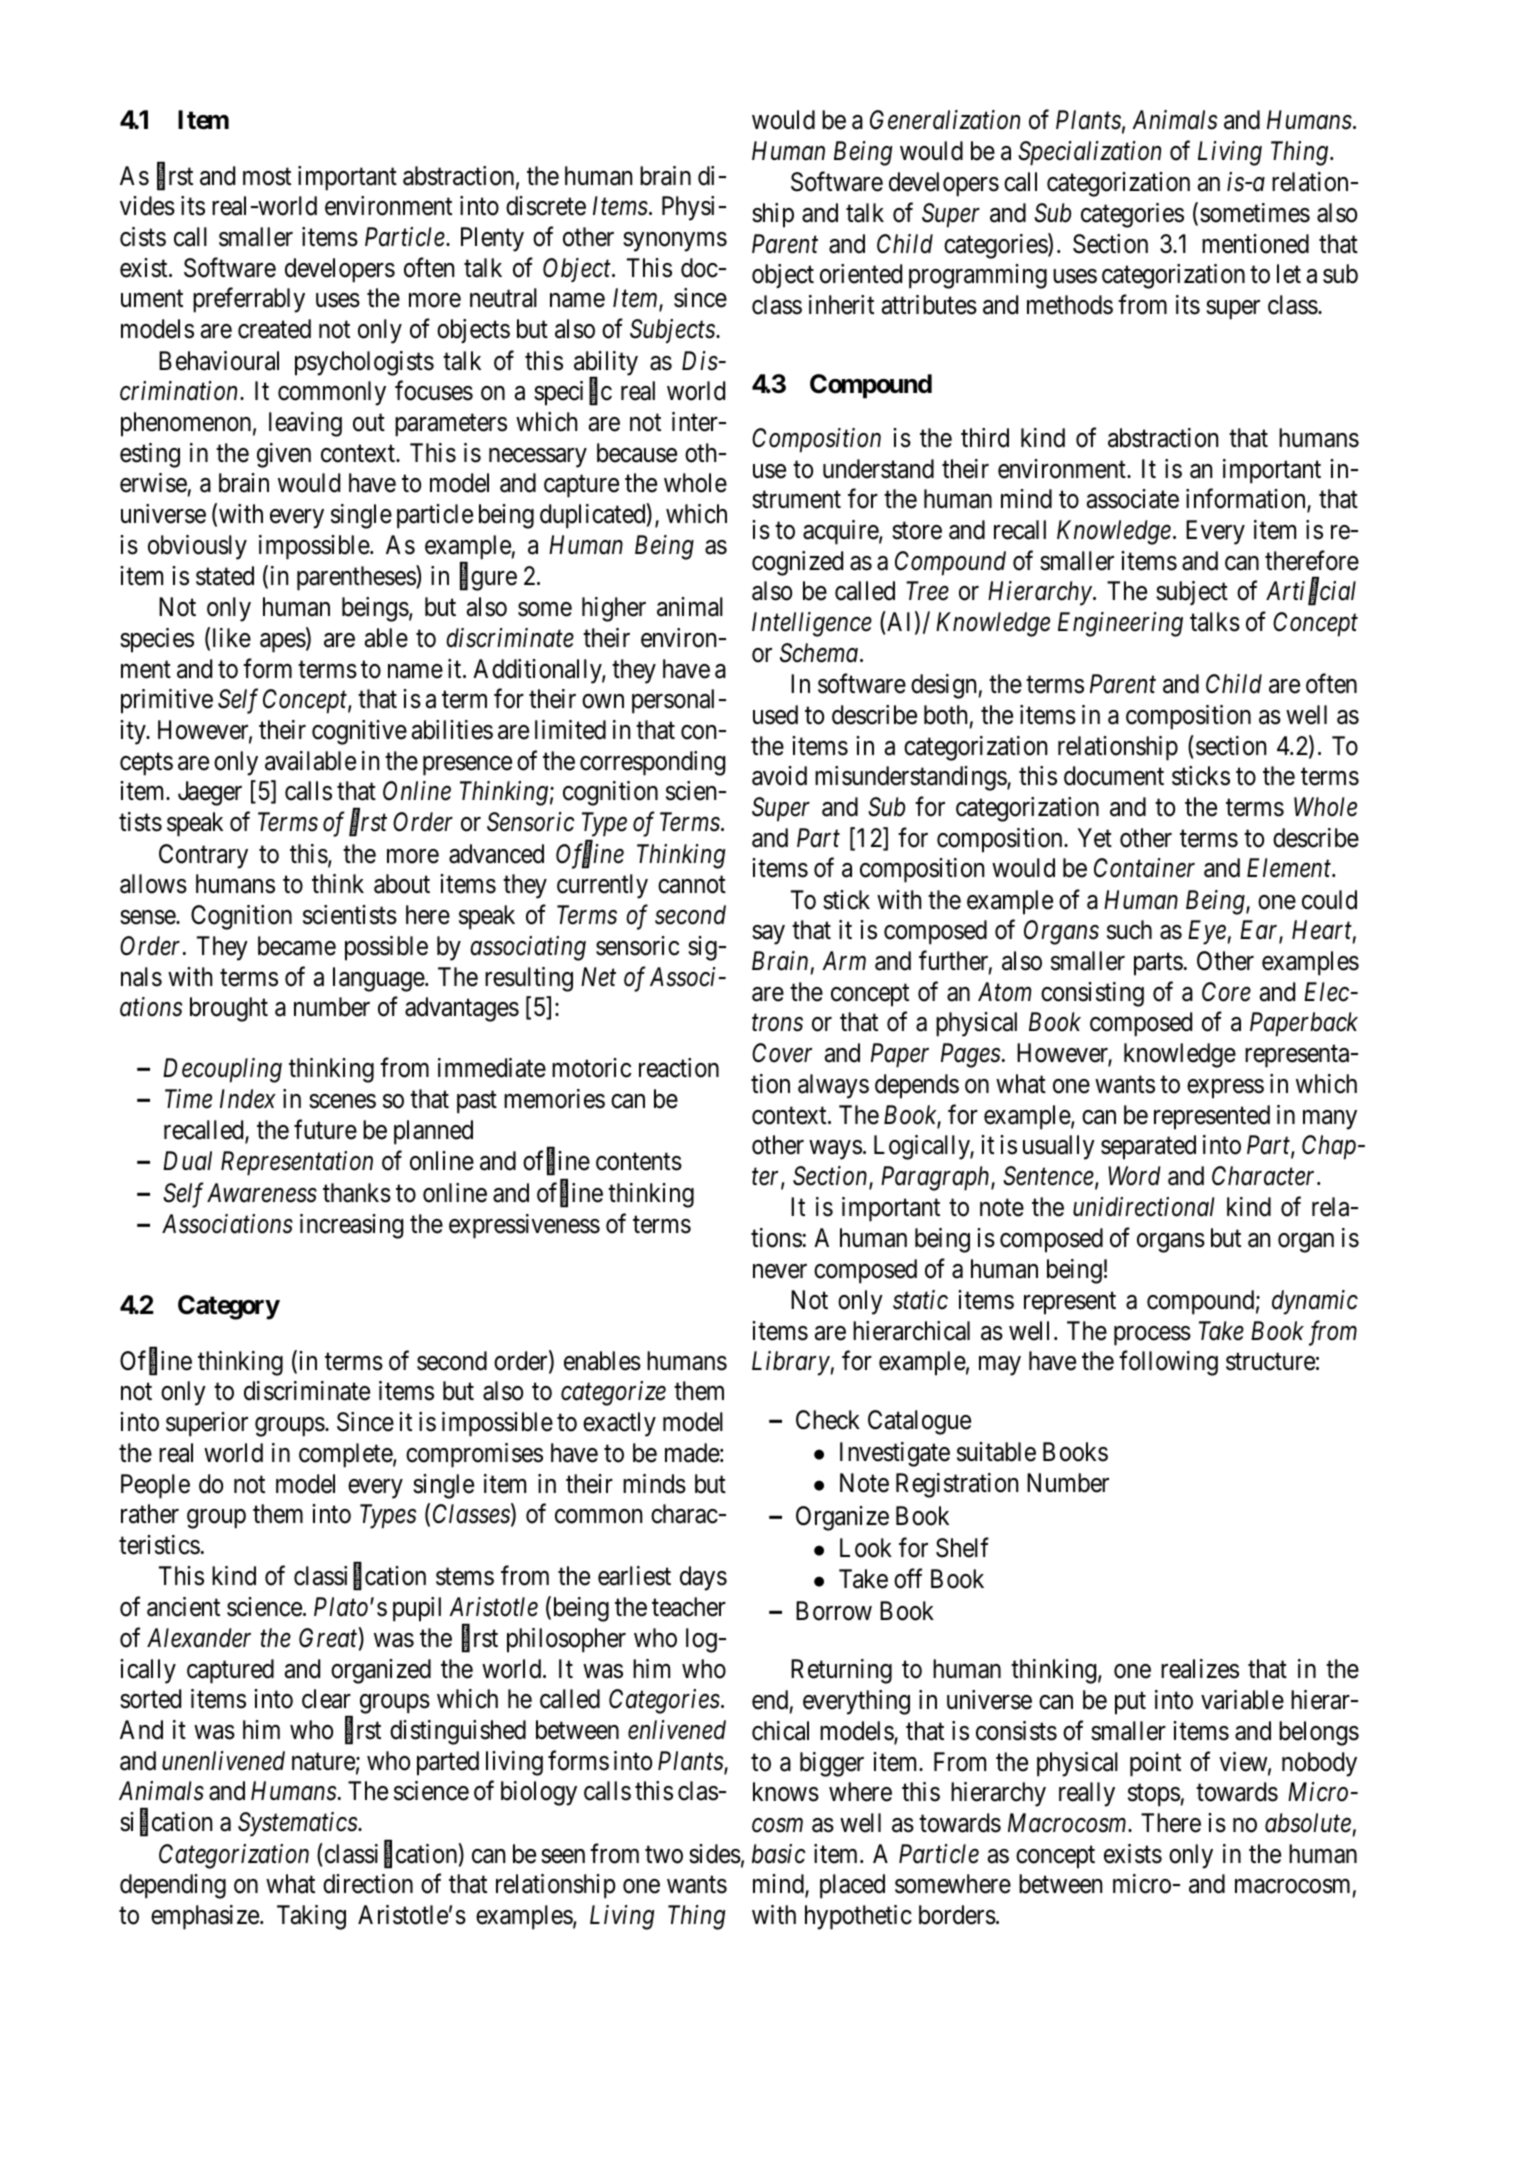  I want to click on most, so click(267, 177).
